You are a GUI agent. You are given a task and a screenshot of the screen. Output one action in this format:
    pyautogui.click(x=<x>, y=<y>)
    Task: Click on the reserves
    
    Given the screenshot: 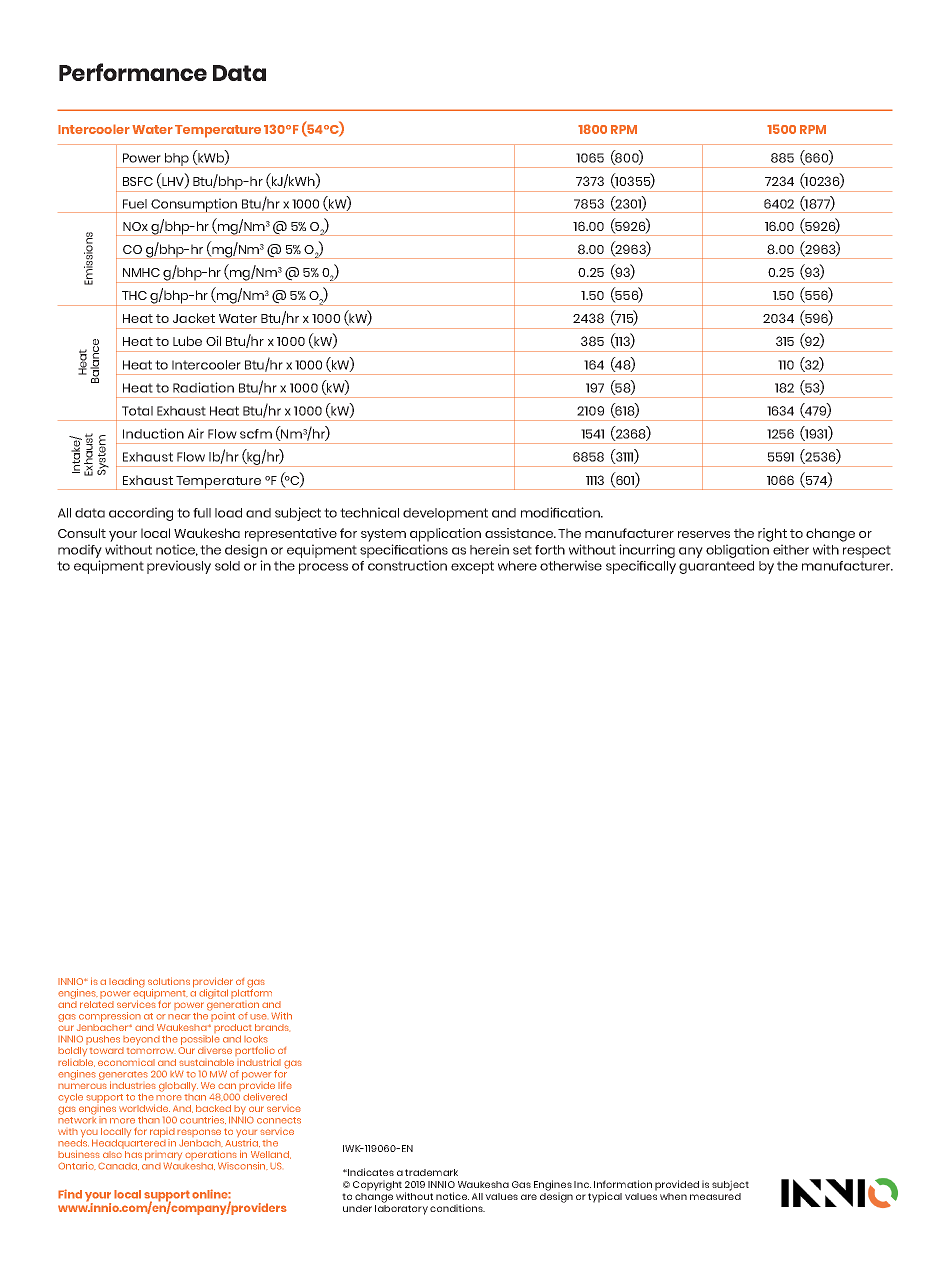 What is the action you would take?
    pyautogui.click(x=704, y=534)
